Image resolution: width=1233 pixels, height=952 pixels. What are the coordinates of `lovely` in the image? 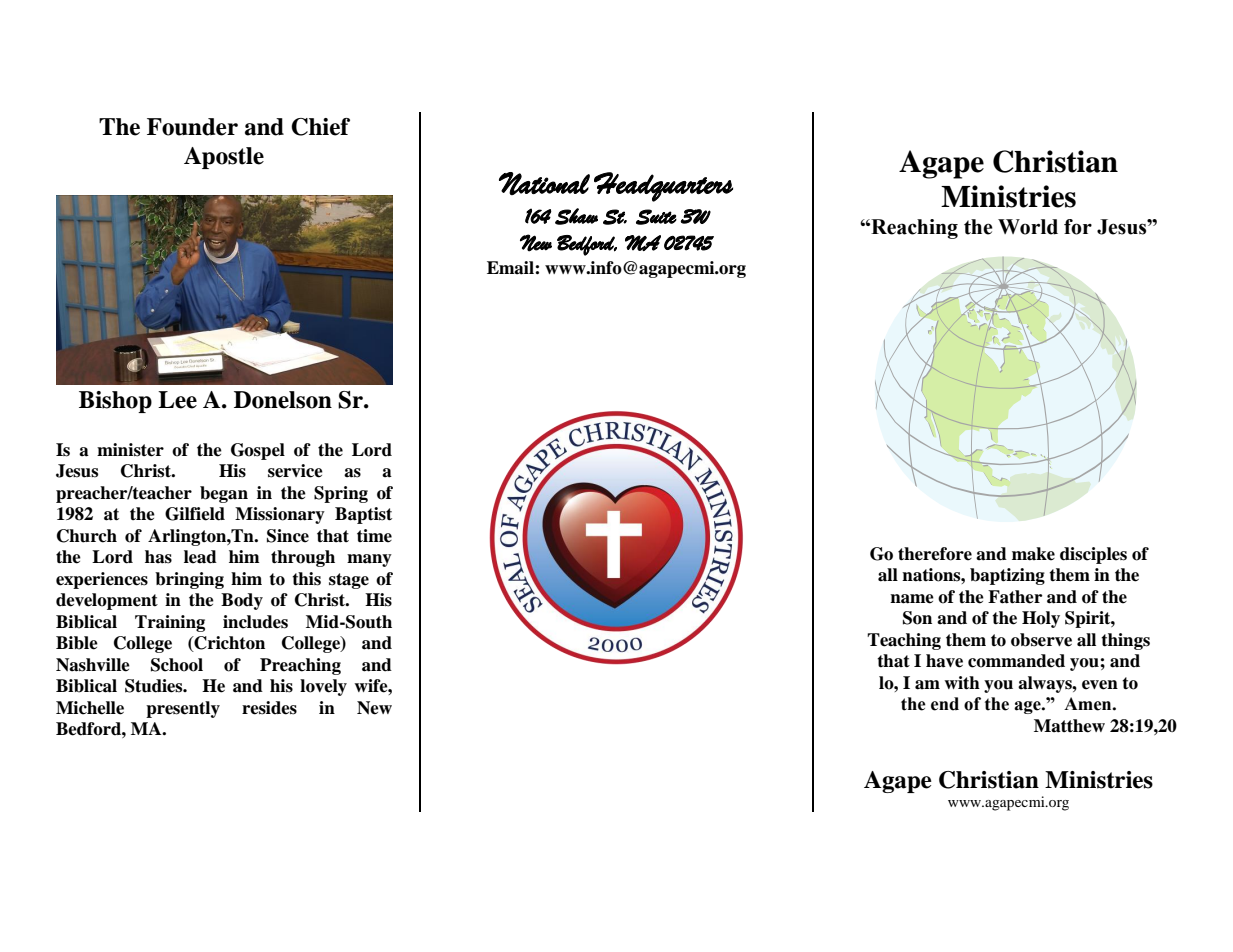 It's located at (323, 687).
